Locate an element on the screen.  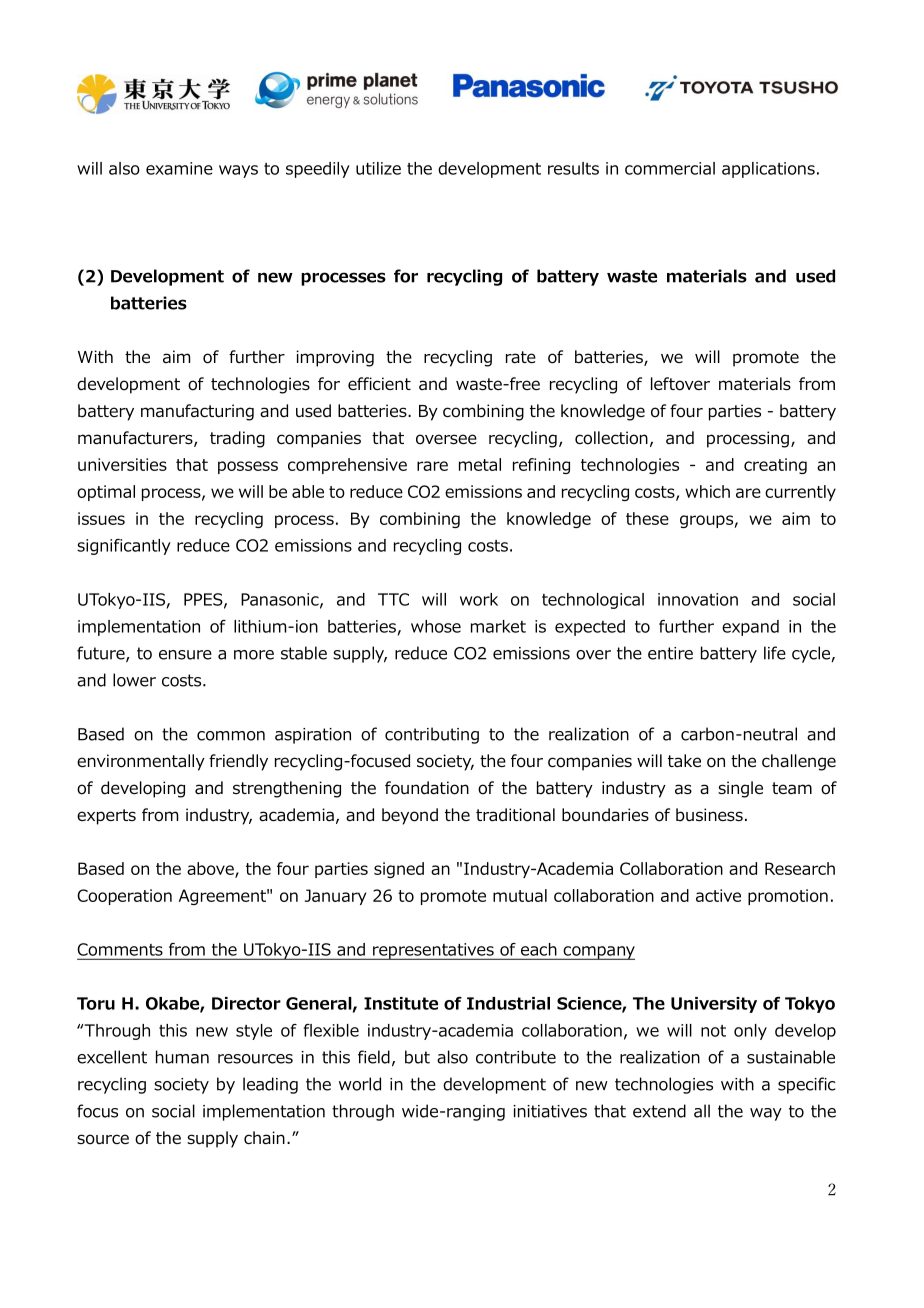
optimal is located at coordinates (106, 493).
